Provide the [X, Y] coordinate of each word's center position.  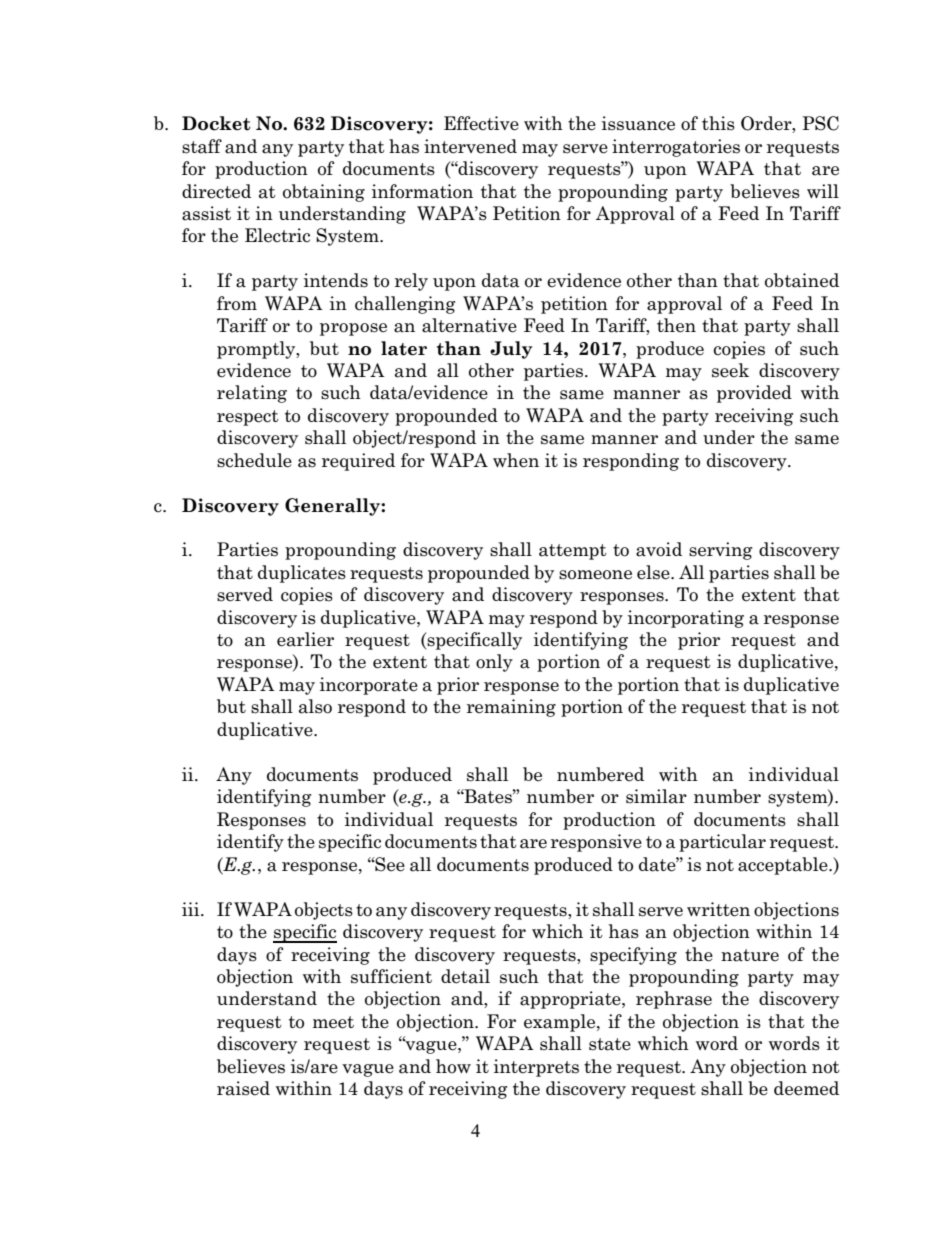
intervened [470, 146]
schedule [254, 460]
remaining [511, 708]
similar [656, 796]
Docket [216, 123]
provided [754, 394]
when [516, 460]
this [718, 123]
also [315, 706]
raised [243, 1088]
